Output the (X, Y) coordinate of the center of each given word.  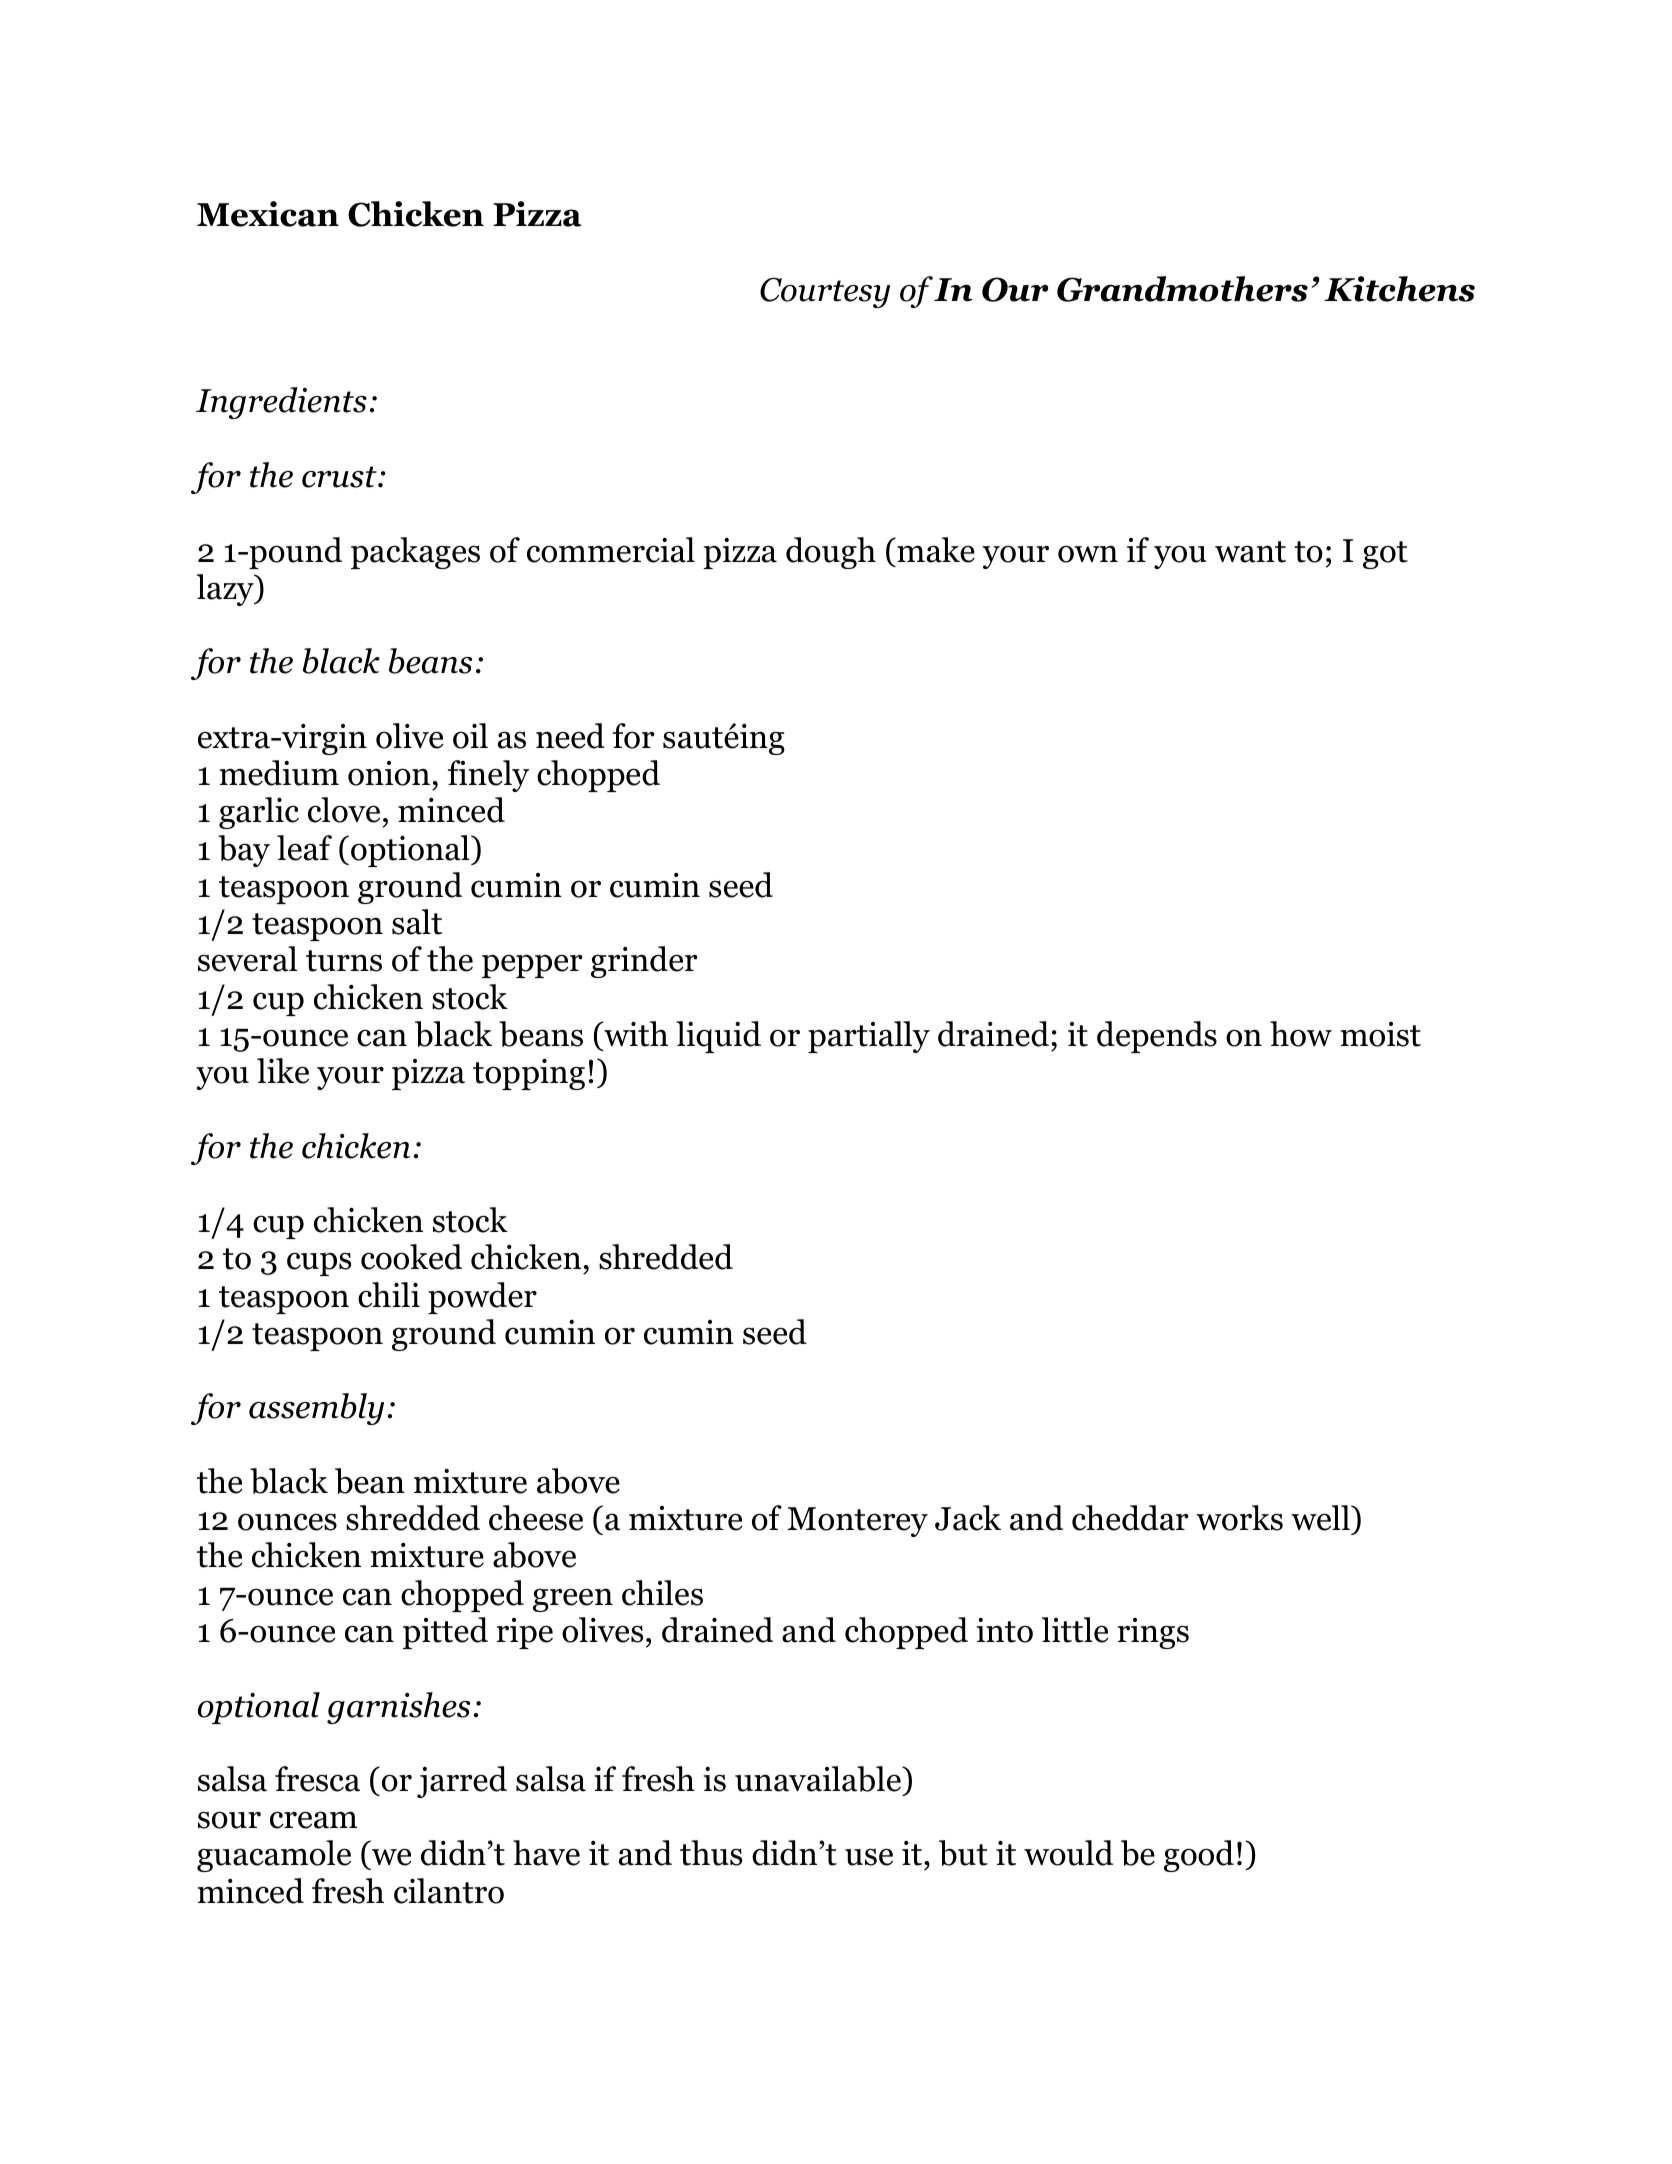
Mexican (268, 214)
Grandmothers (1182, 289)
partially (869, 1037)
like (283, 1071)
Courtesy (825, 292)
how (1301, 1034)
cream (313, 1820)
